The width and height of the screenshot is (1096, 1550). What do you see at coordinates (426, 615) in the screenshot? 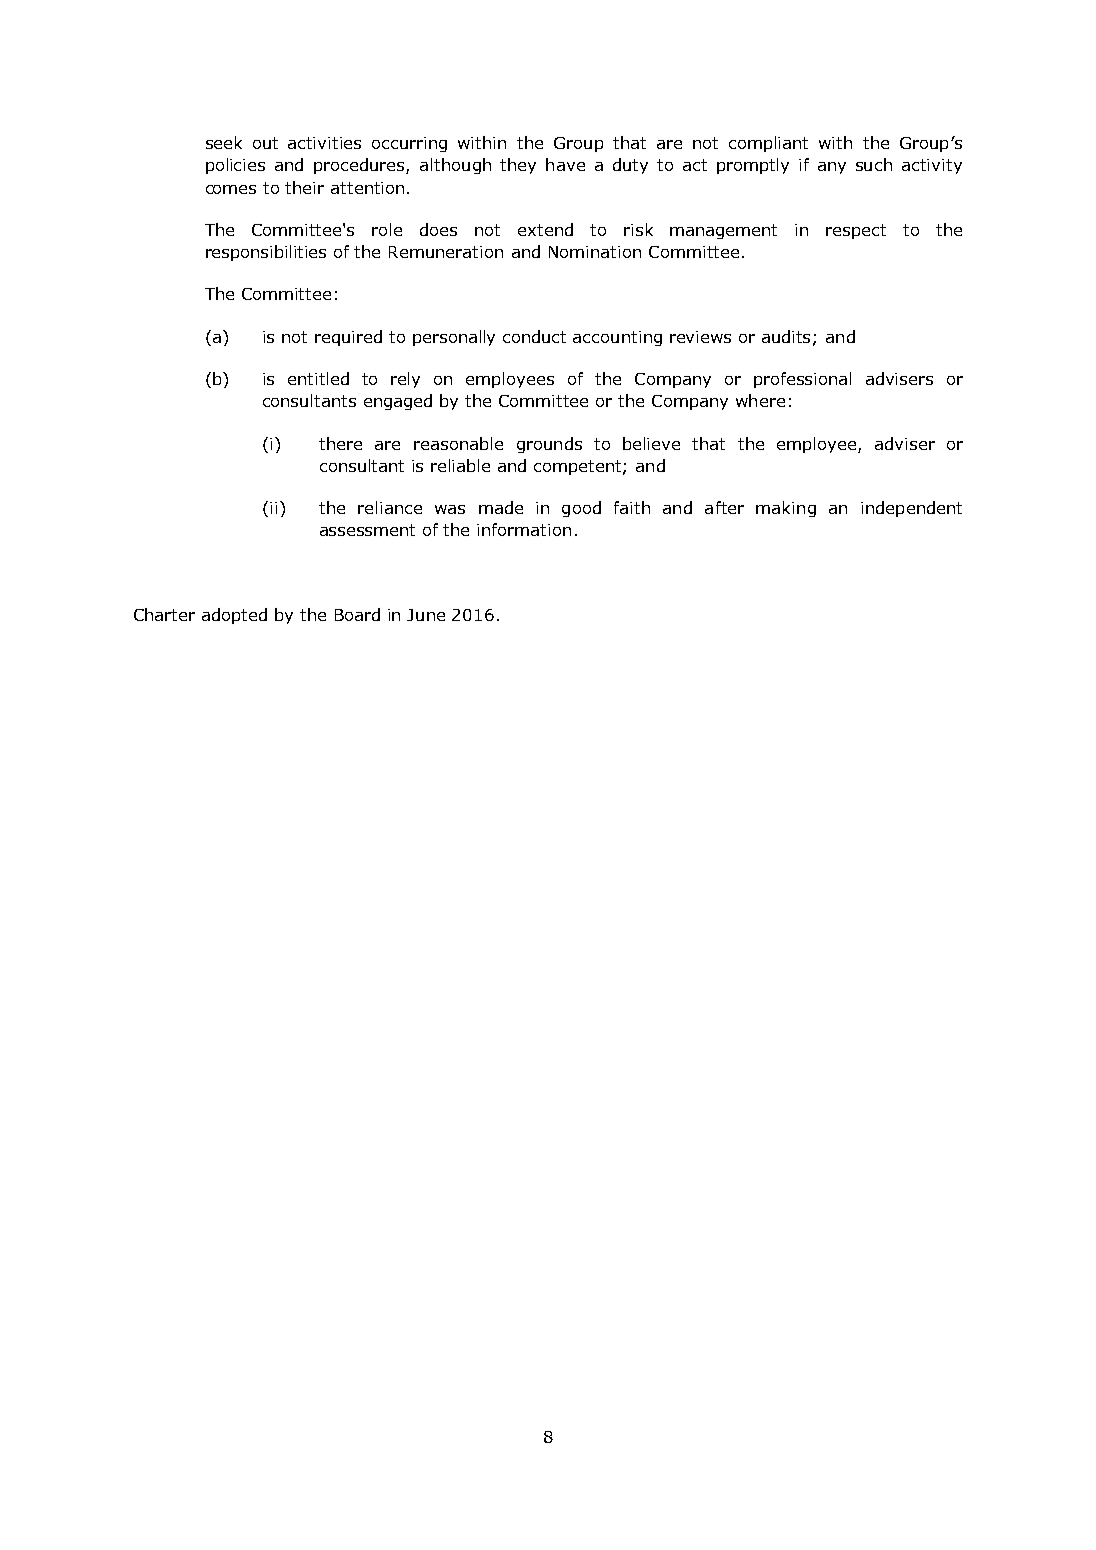
I see `June` at bounding box center [426, 615].
